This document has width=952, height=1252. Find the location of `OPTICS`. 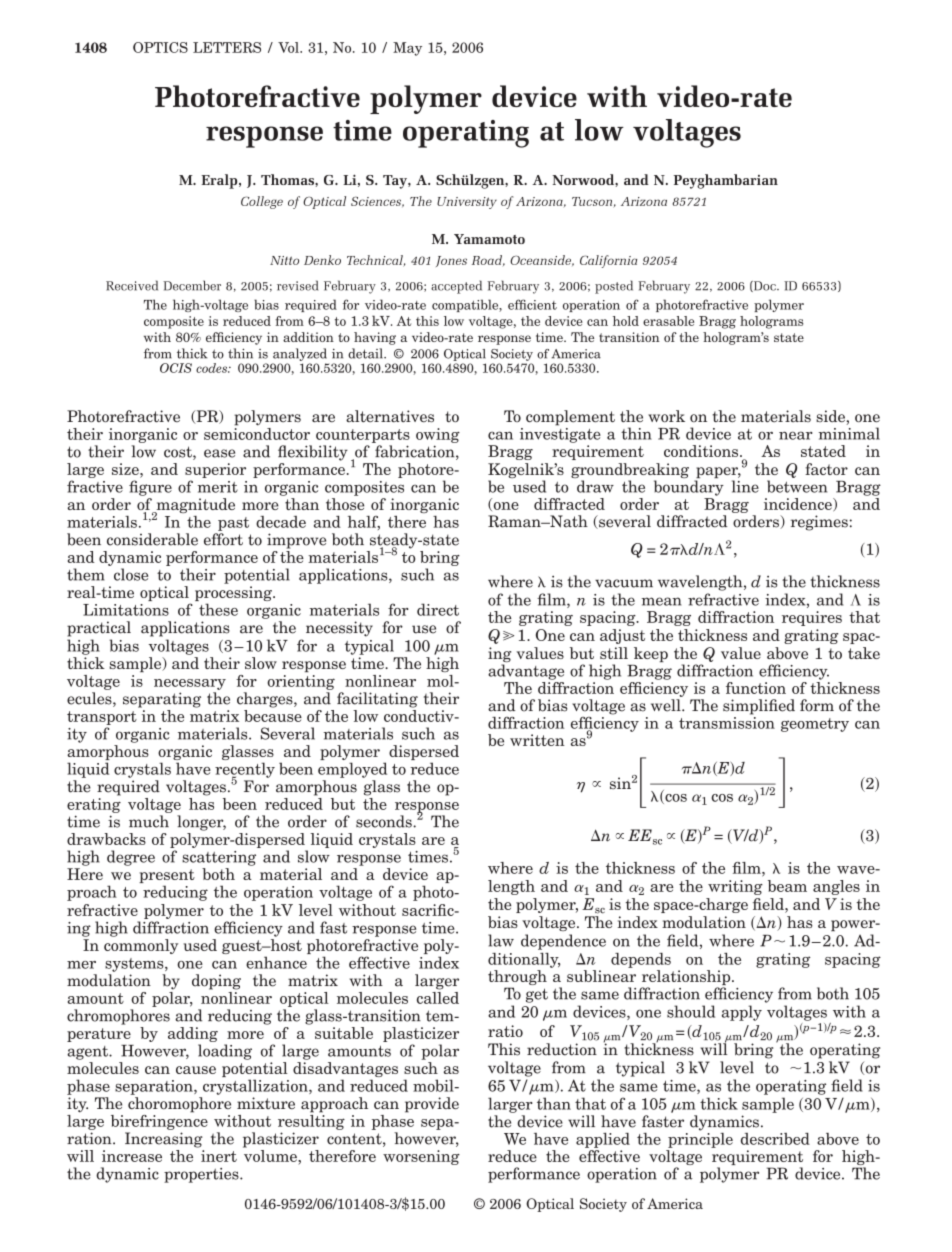

OPTICS is located at coordinates (160, 47).
